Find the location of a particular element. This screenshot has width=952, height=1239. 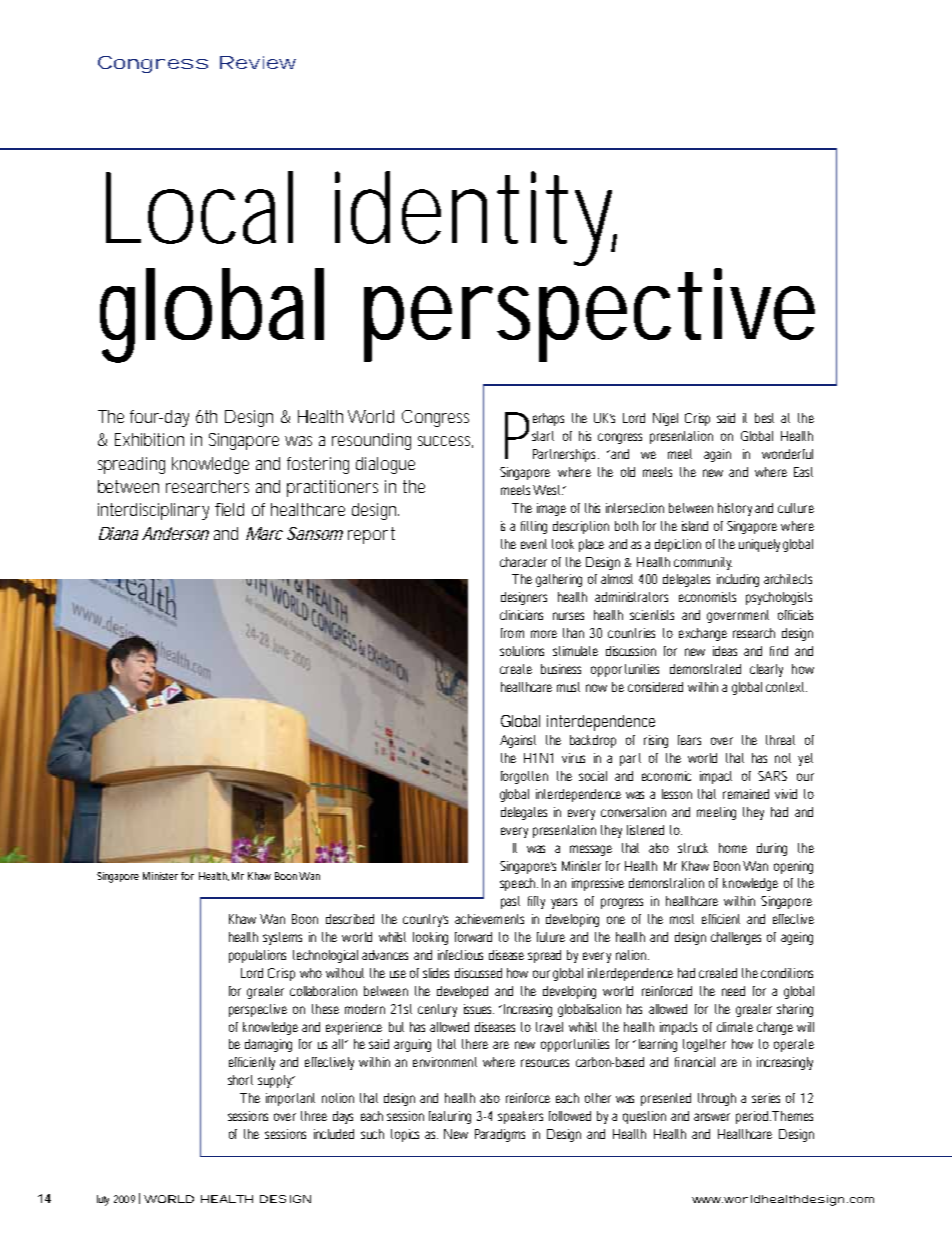

July is located at coordinates (103, 1200).
